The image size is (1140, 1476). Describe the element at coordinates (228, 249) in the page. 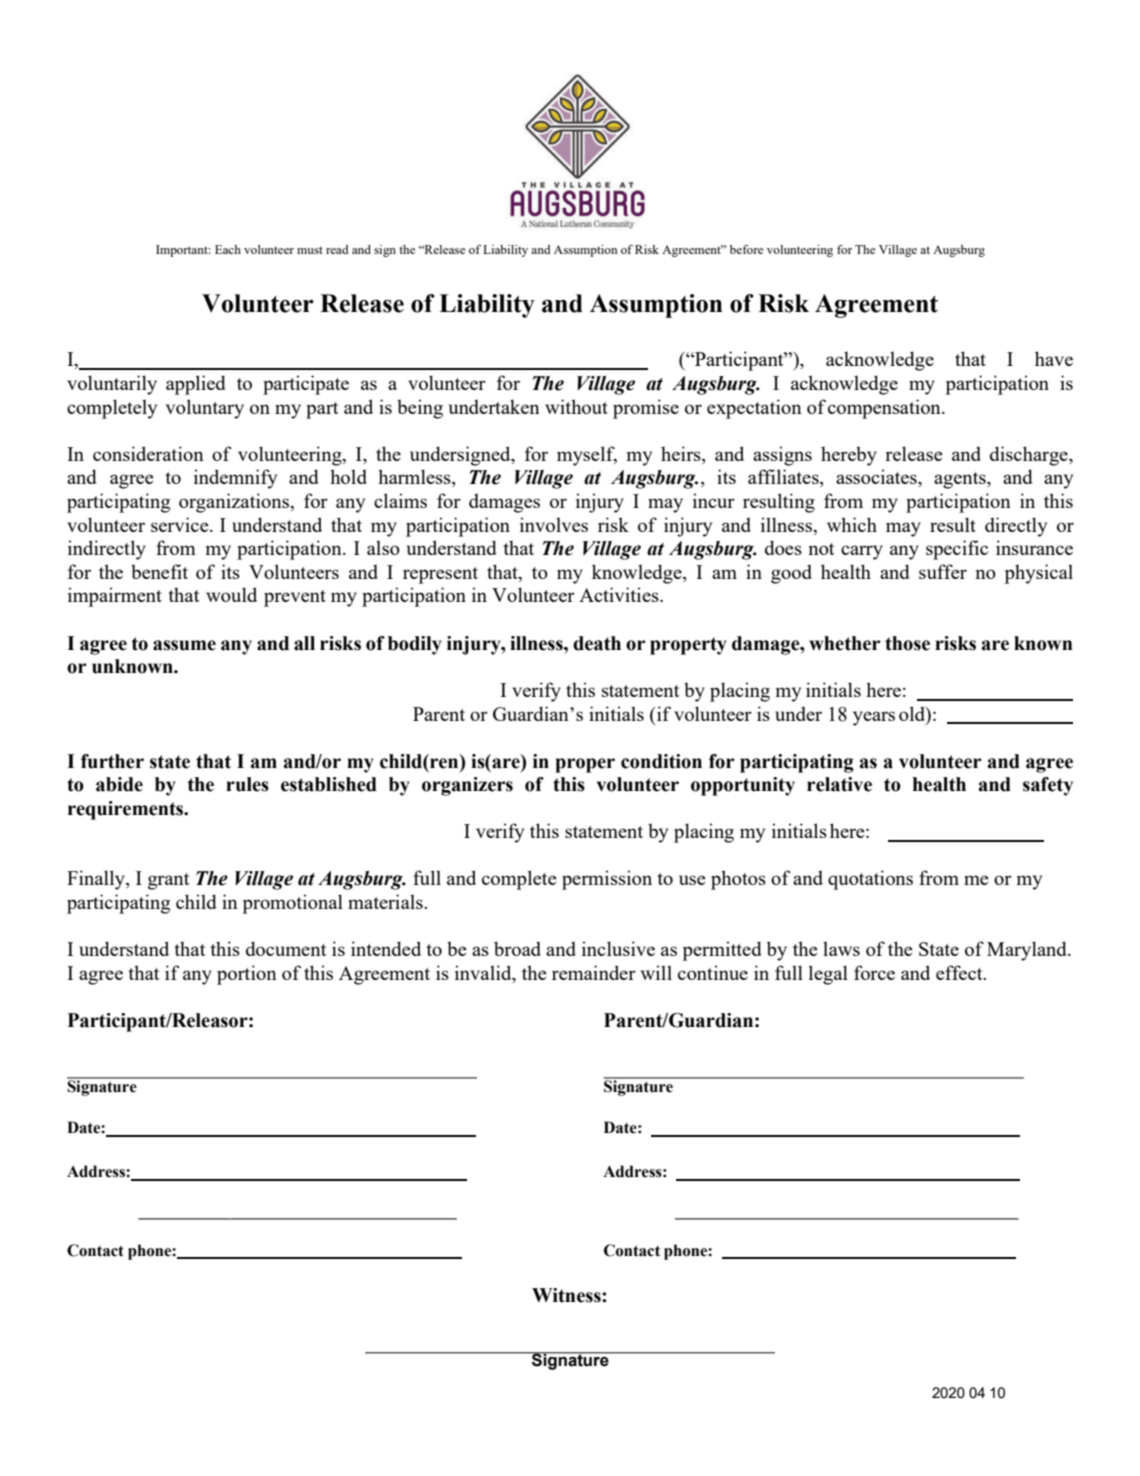

I see `Each` at that location.
